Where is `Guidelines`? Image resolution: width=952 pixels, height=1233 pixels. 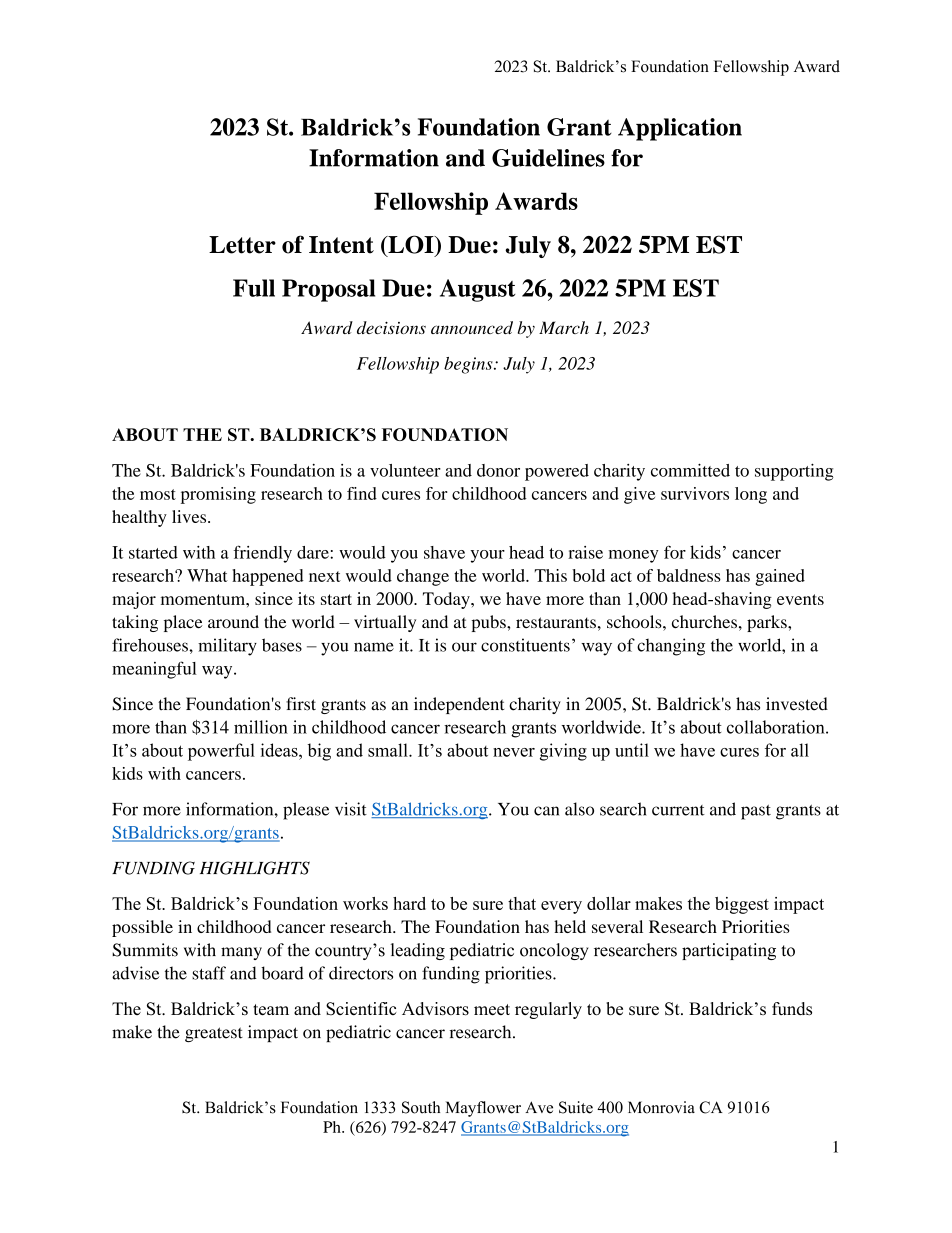
Guidelines is located at coordinates (548, 158).
